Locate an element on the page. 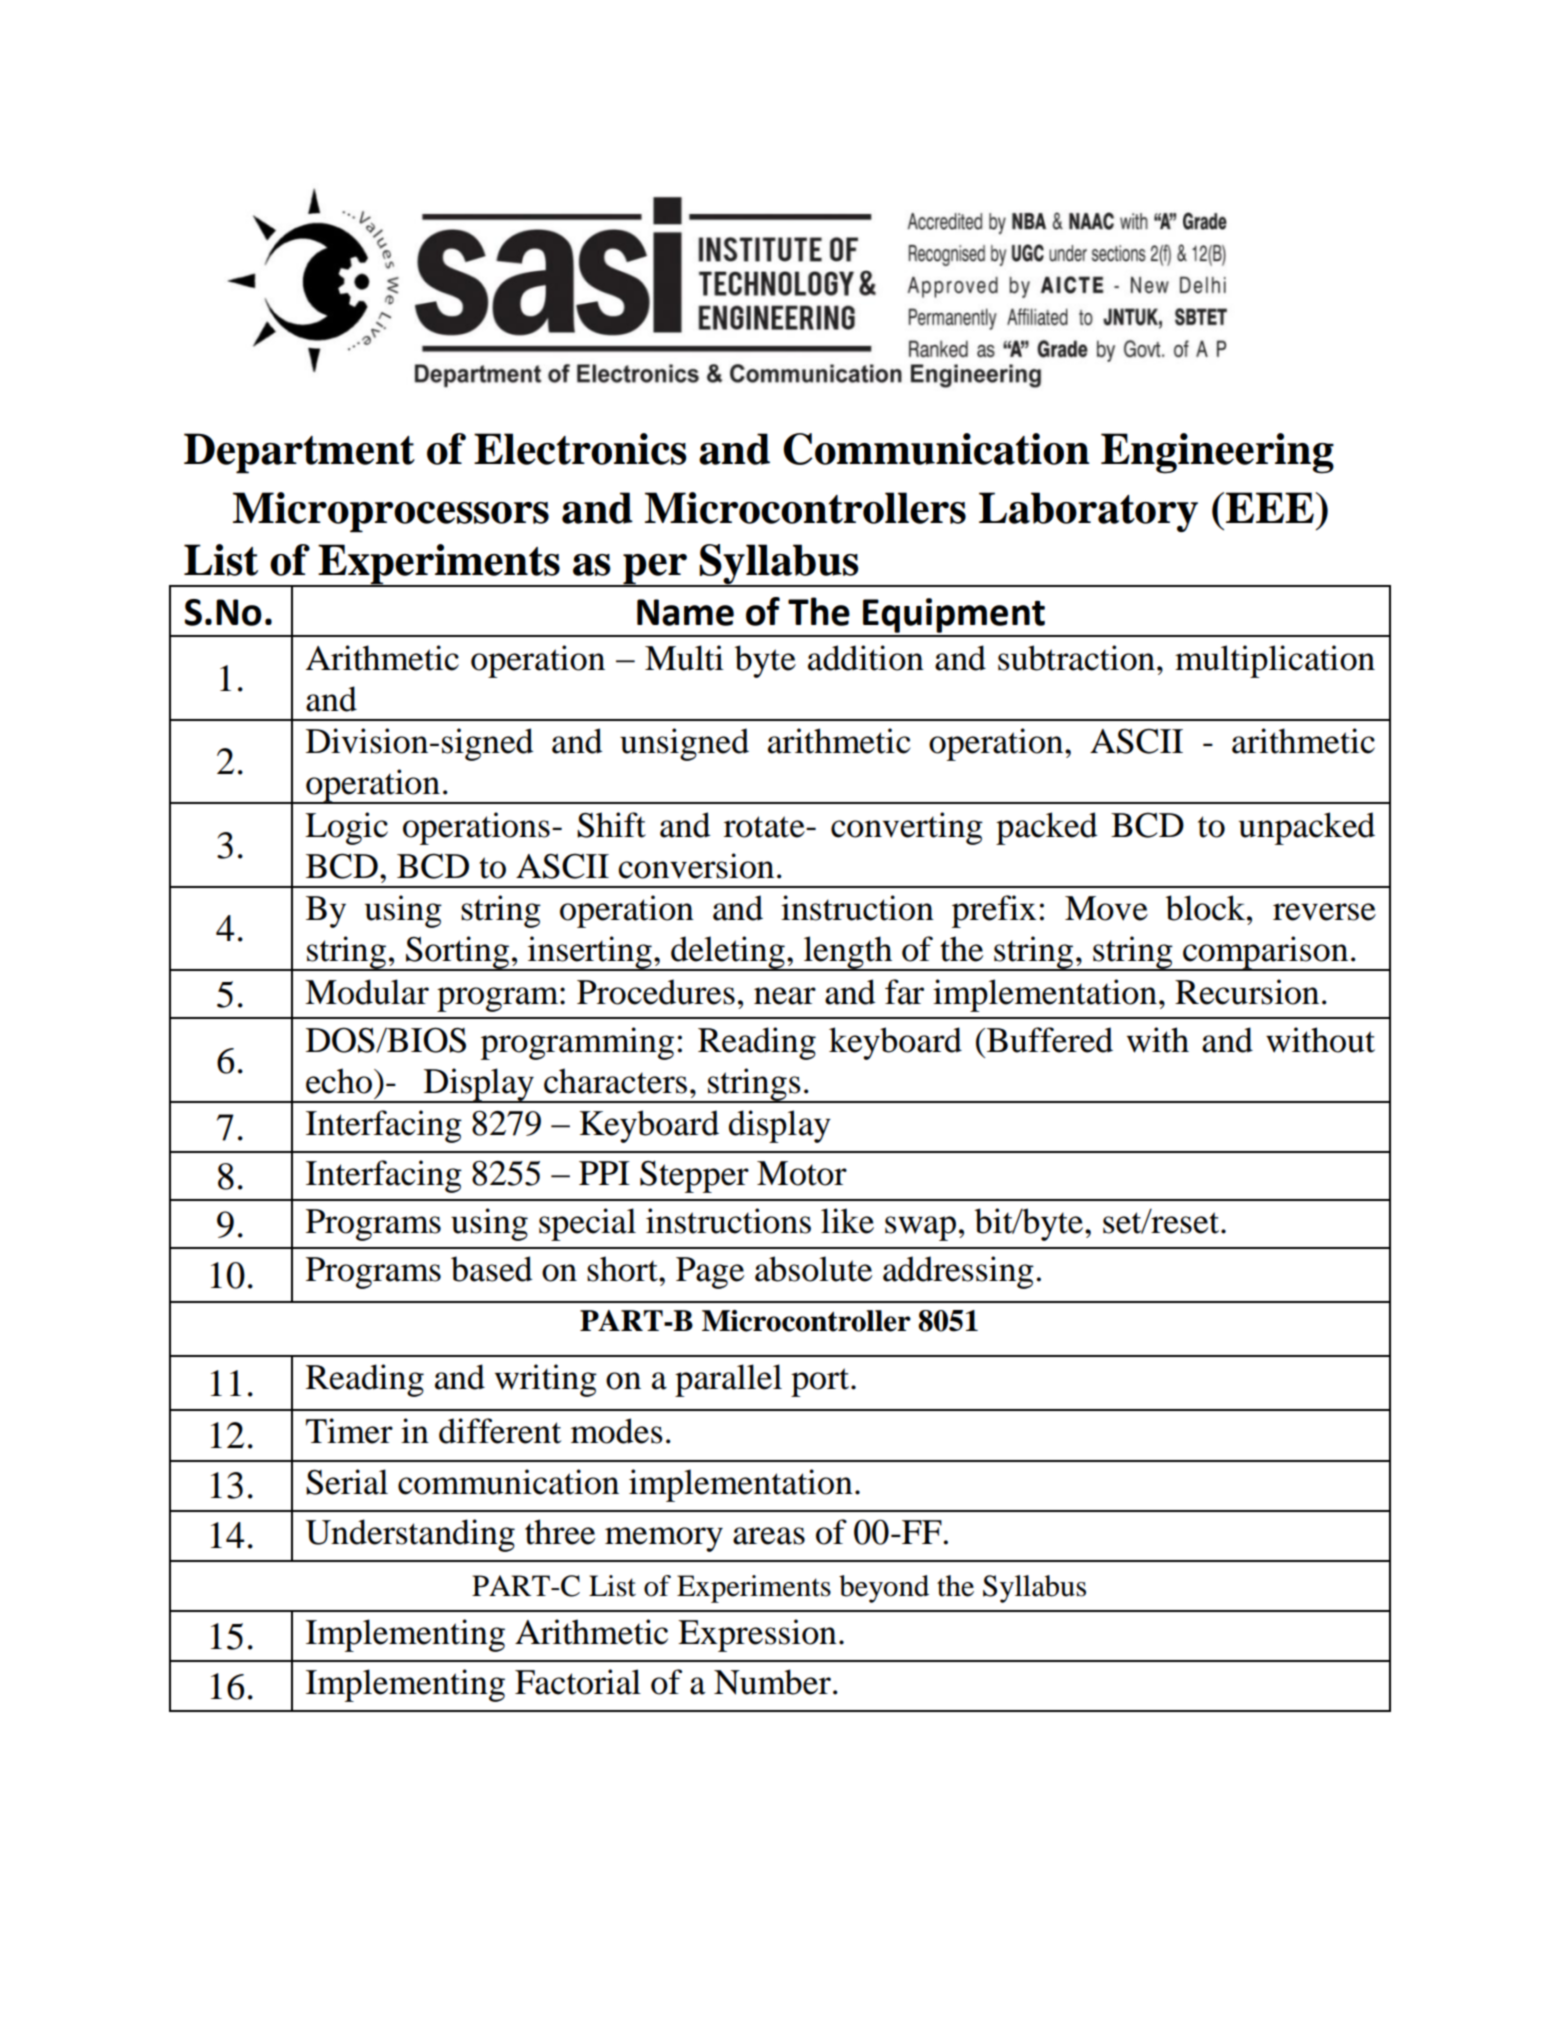  Factorial is located at coordinates (578, 1682).
